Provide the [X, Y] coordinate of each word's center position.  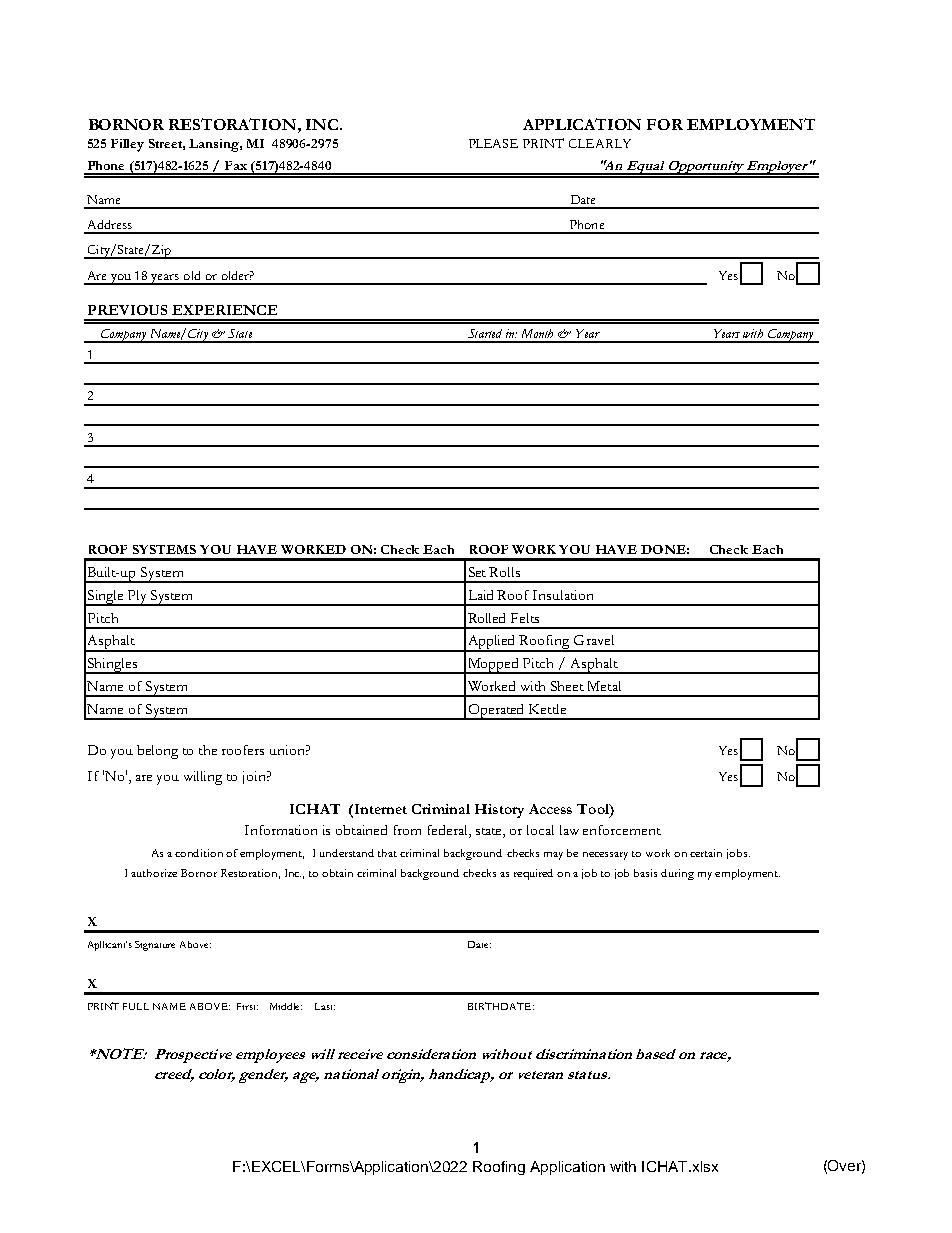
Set [477, 572]
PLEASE [493, 143]
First [247, 1006]
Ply [137, 598]
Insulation [563, 595]
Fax [236, 165]
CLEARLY [600, 143]
